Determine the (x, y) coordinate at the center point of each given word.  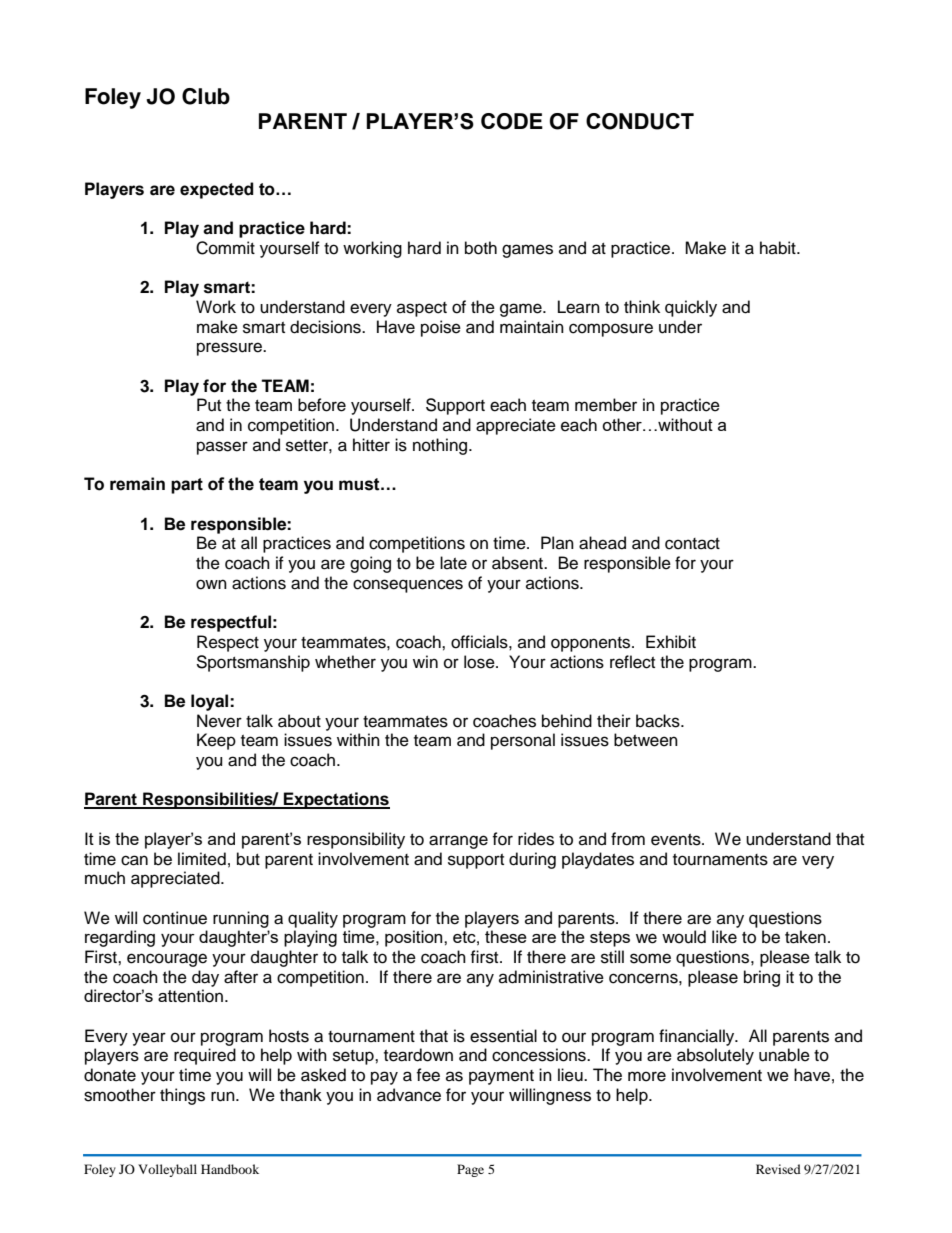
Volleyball (167, 1170)
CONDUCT (640, 121)
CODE (512, 121)
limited (202, 859)
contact (692, 544)
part (187, 486)
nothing (440, 446)
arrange (458, 842)
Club (206, 96)
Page (470, 1170)
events (677, 840)
